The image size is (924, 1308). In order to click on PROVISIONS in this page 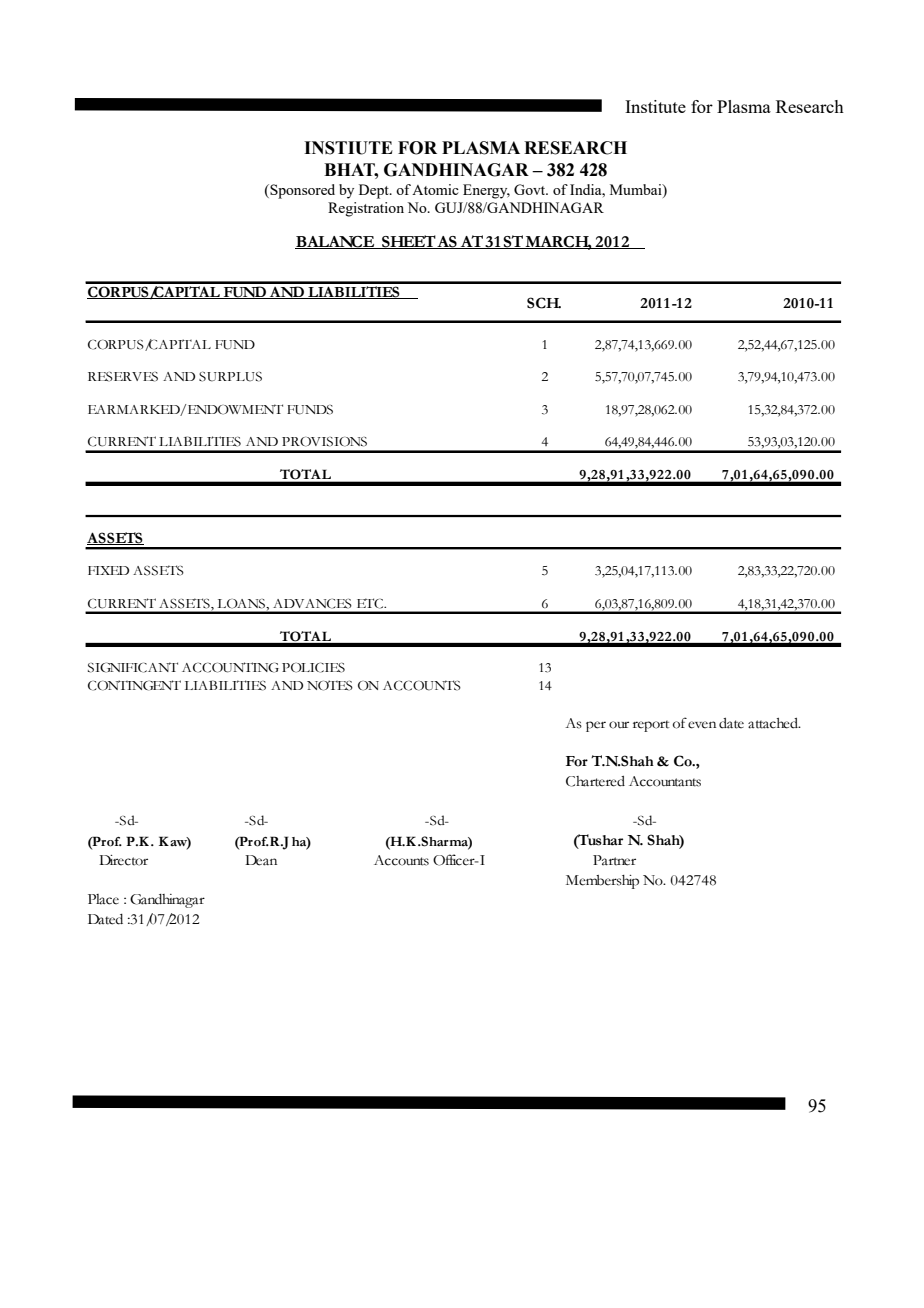, I will do `click(324, 442)`.
